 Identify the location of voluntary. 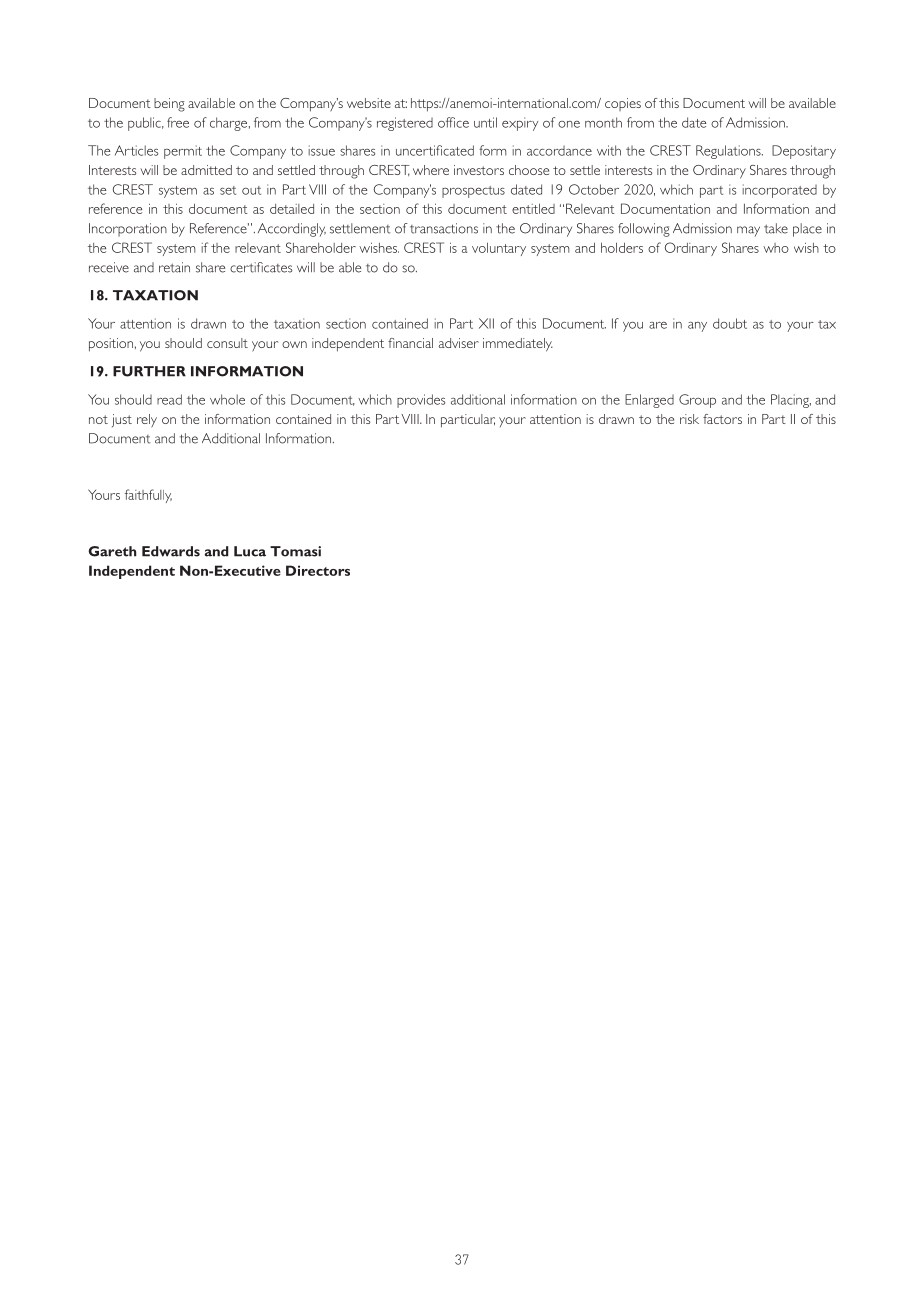
(499, 249).
